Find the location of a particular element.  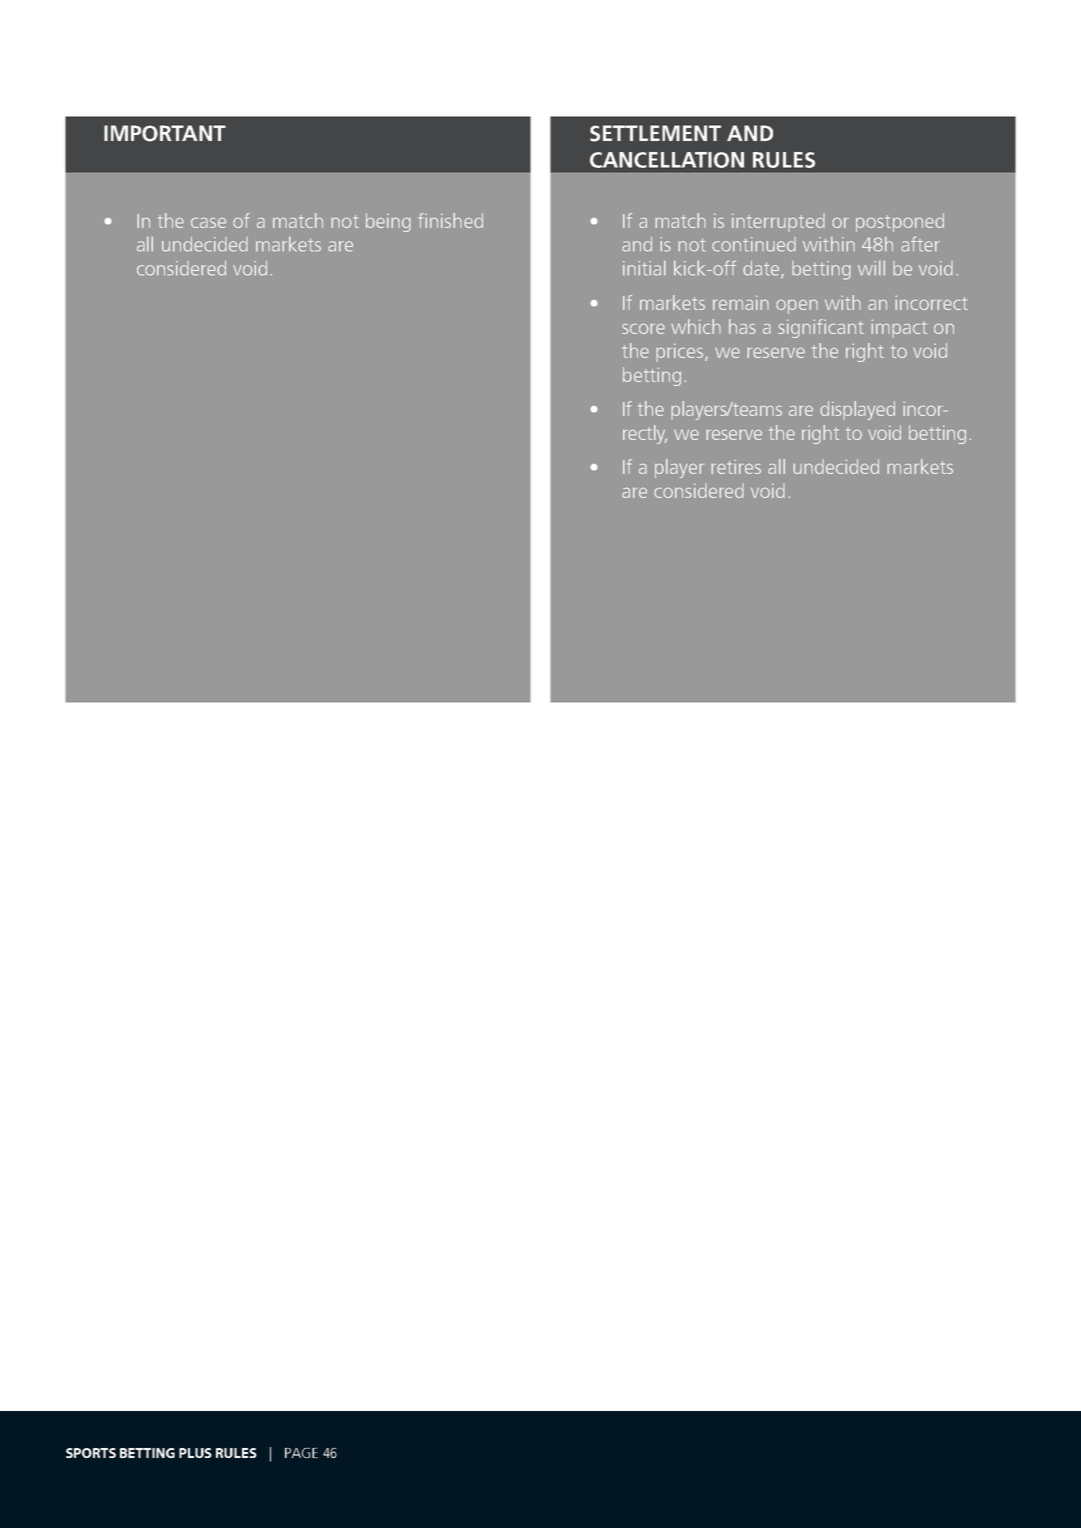

IMPORTANT is located at coordinates (165, 133).
